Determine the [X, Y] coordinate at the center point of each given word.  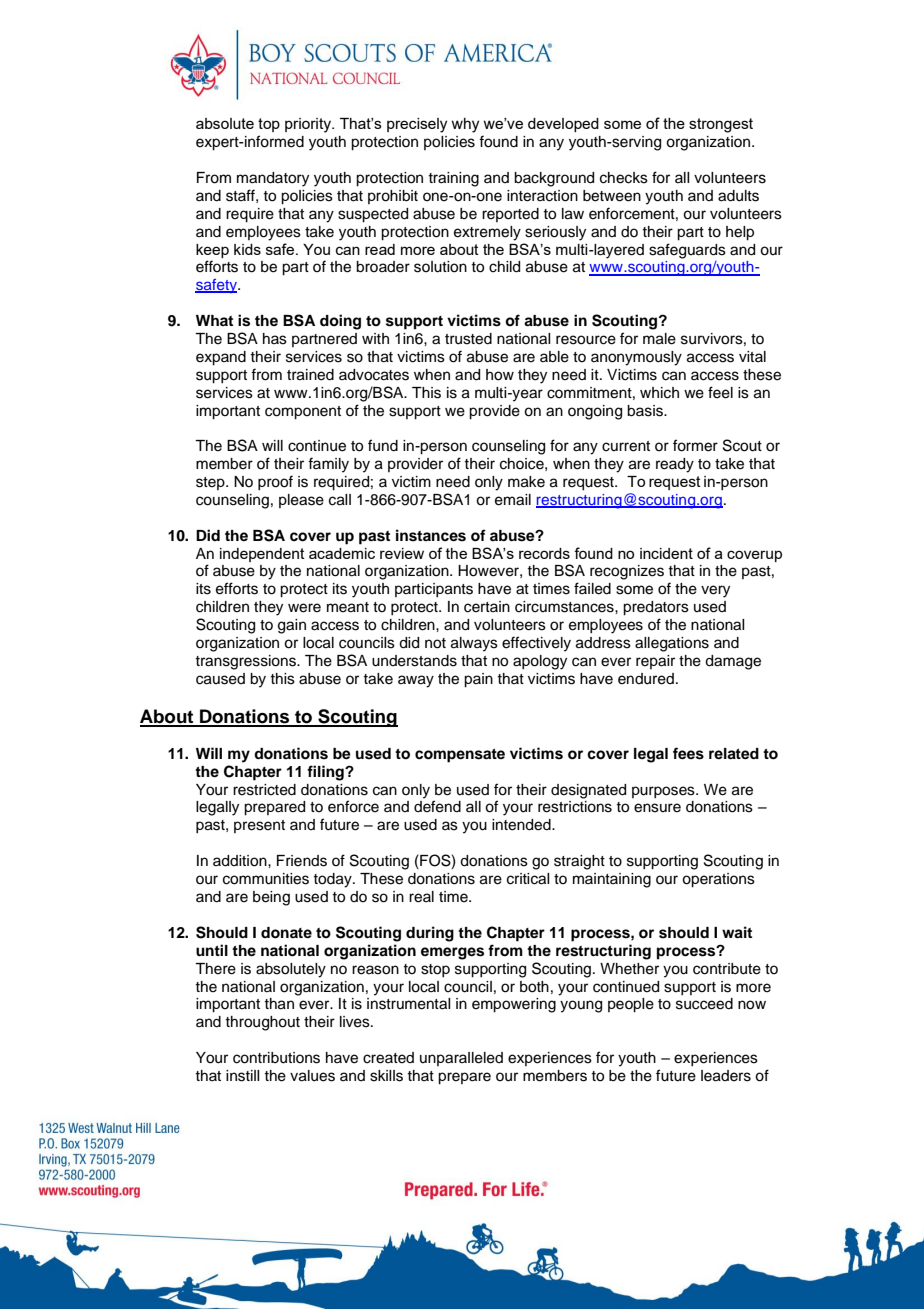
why [465, 125]
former [695, 445]
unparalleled [461, 1059]
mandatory [273, 179]
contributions [276, 1058]
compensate [460, 756]
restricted [264, 790]
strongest [721, 125]
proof [275, 482]
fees [688, 753]
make [526, 482]
